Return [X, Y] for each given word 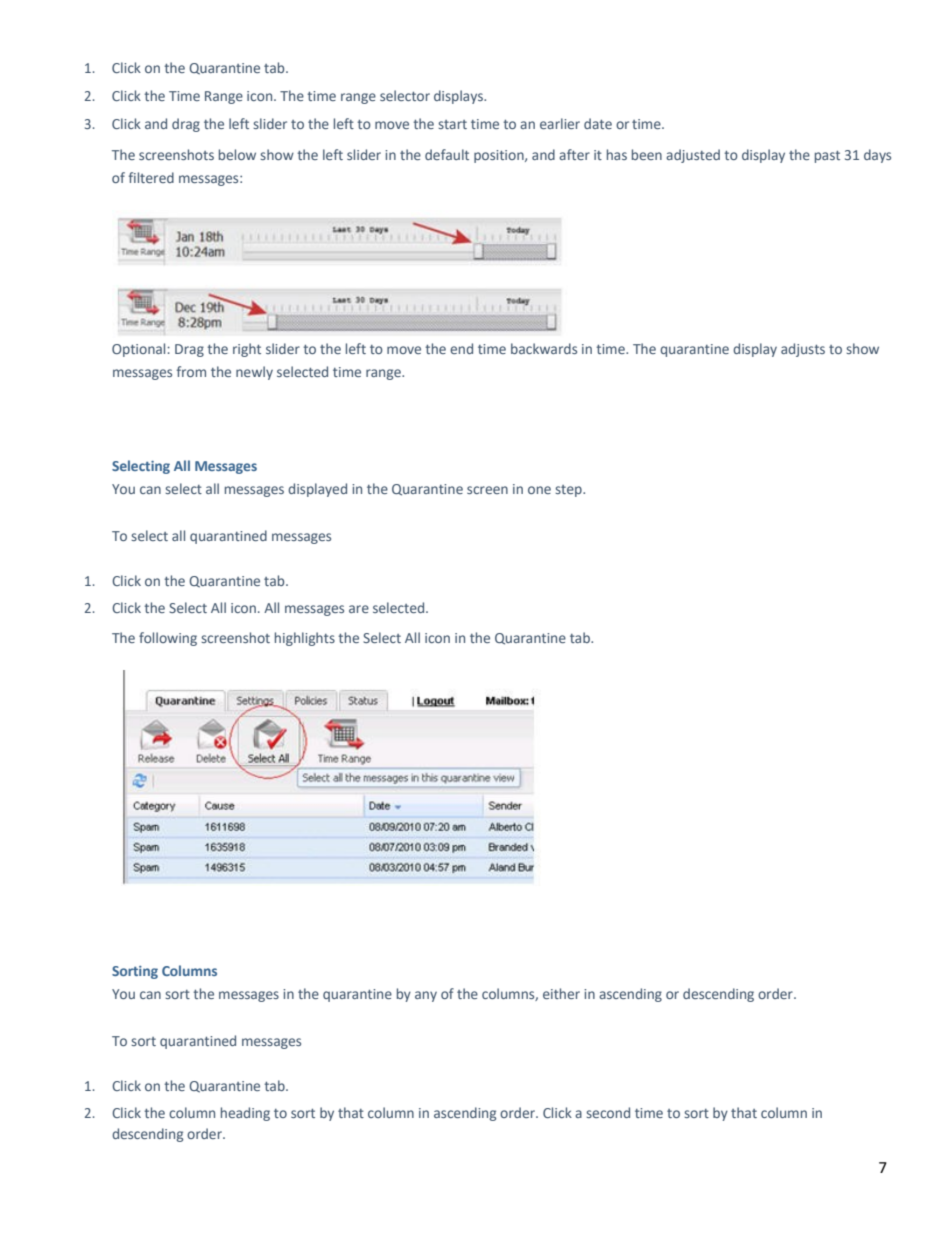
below [237, 154]
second [608, 1112]
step [569, 491]
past [827, 157]
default [447, 154]
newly [254, 373]
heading [245, 1114]
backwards [544, 348]
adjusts [803, 350]
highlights [305, 639]
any [426, 996]
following [168, 639]
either [561, 993]
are [359, 609]
